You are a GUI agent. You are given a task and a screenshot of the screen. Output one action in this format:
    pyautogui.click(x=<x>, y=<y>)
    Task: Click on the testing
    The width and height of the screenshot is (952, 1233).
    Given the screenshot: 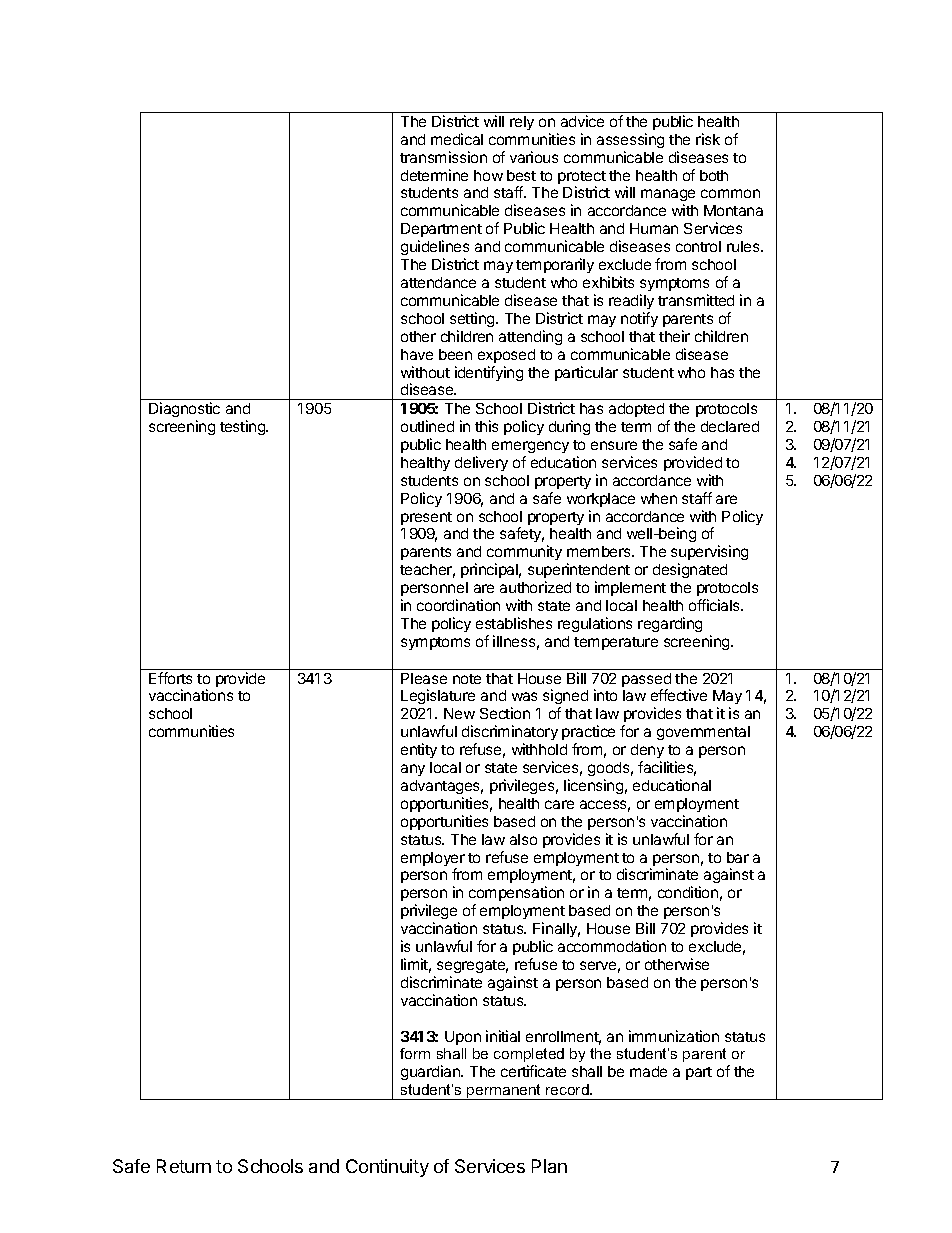 What is the action you would take?
    pyautogui.click(x=243, y=427)
